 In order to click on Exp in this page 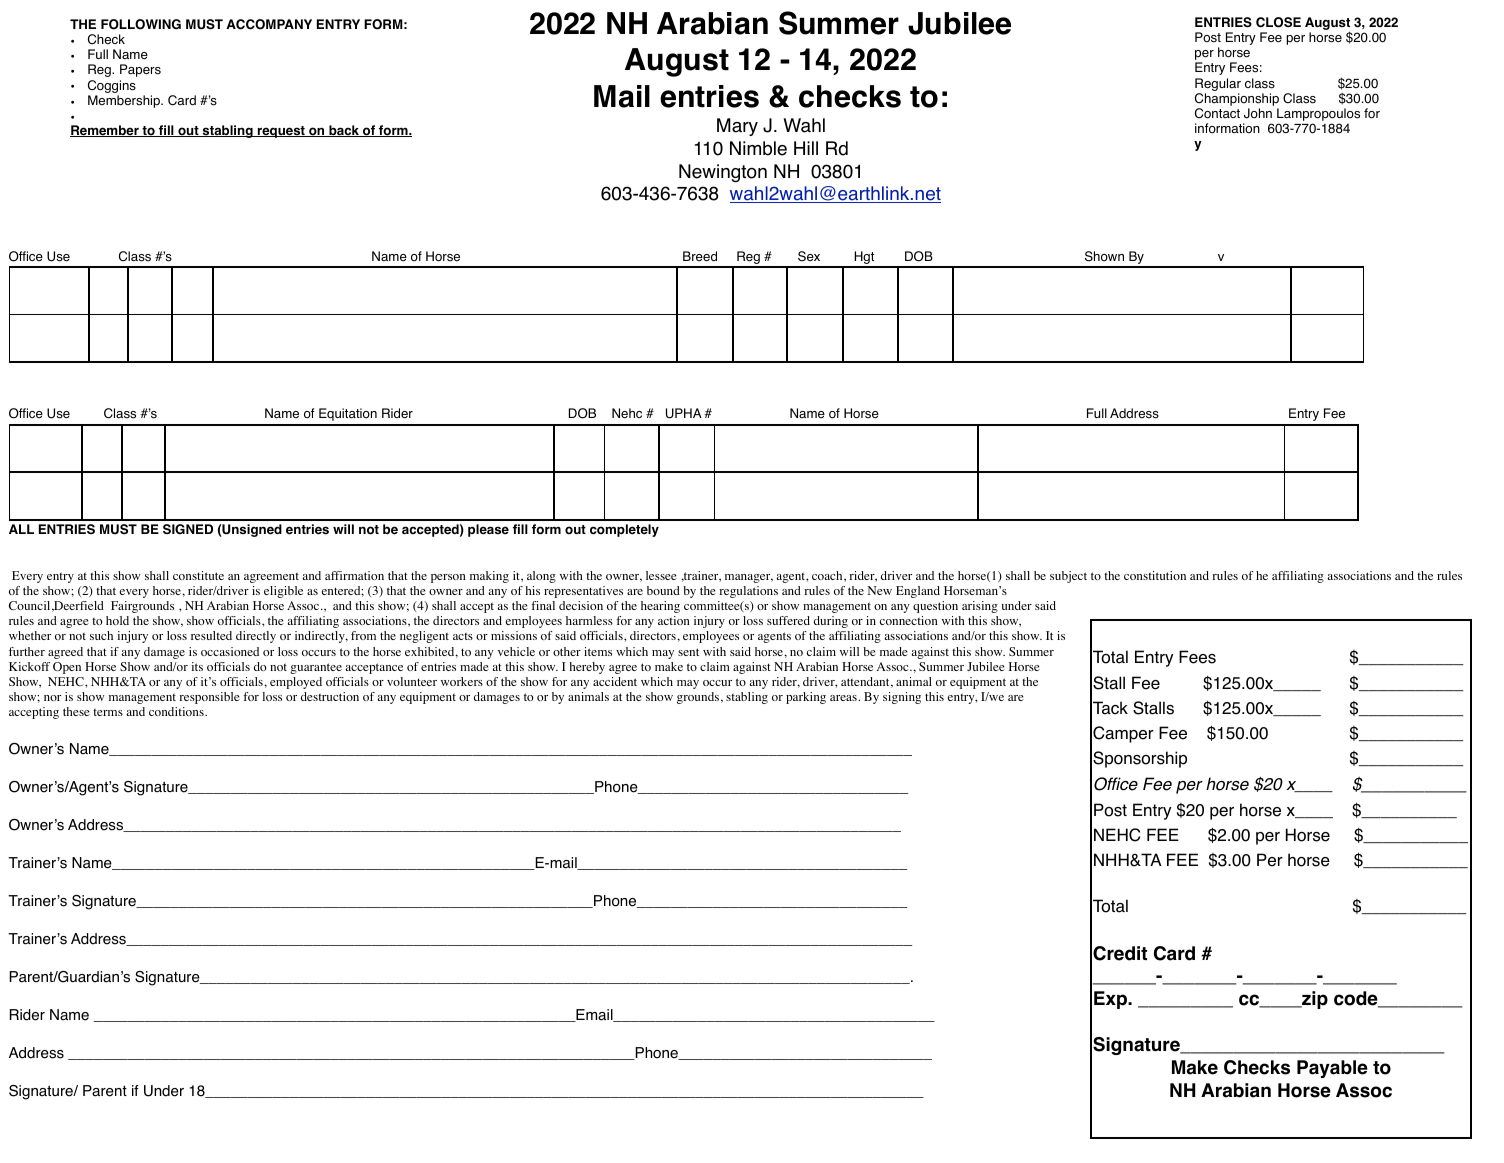, I will do `click(1111, 1000)`.
